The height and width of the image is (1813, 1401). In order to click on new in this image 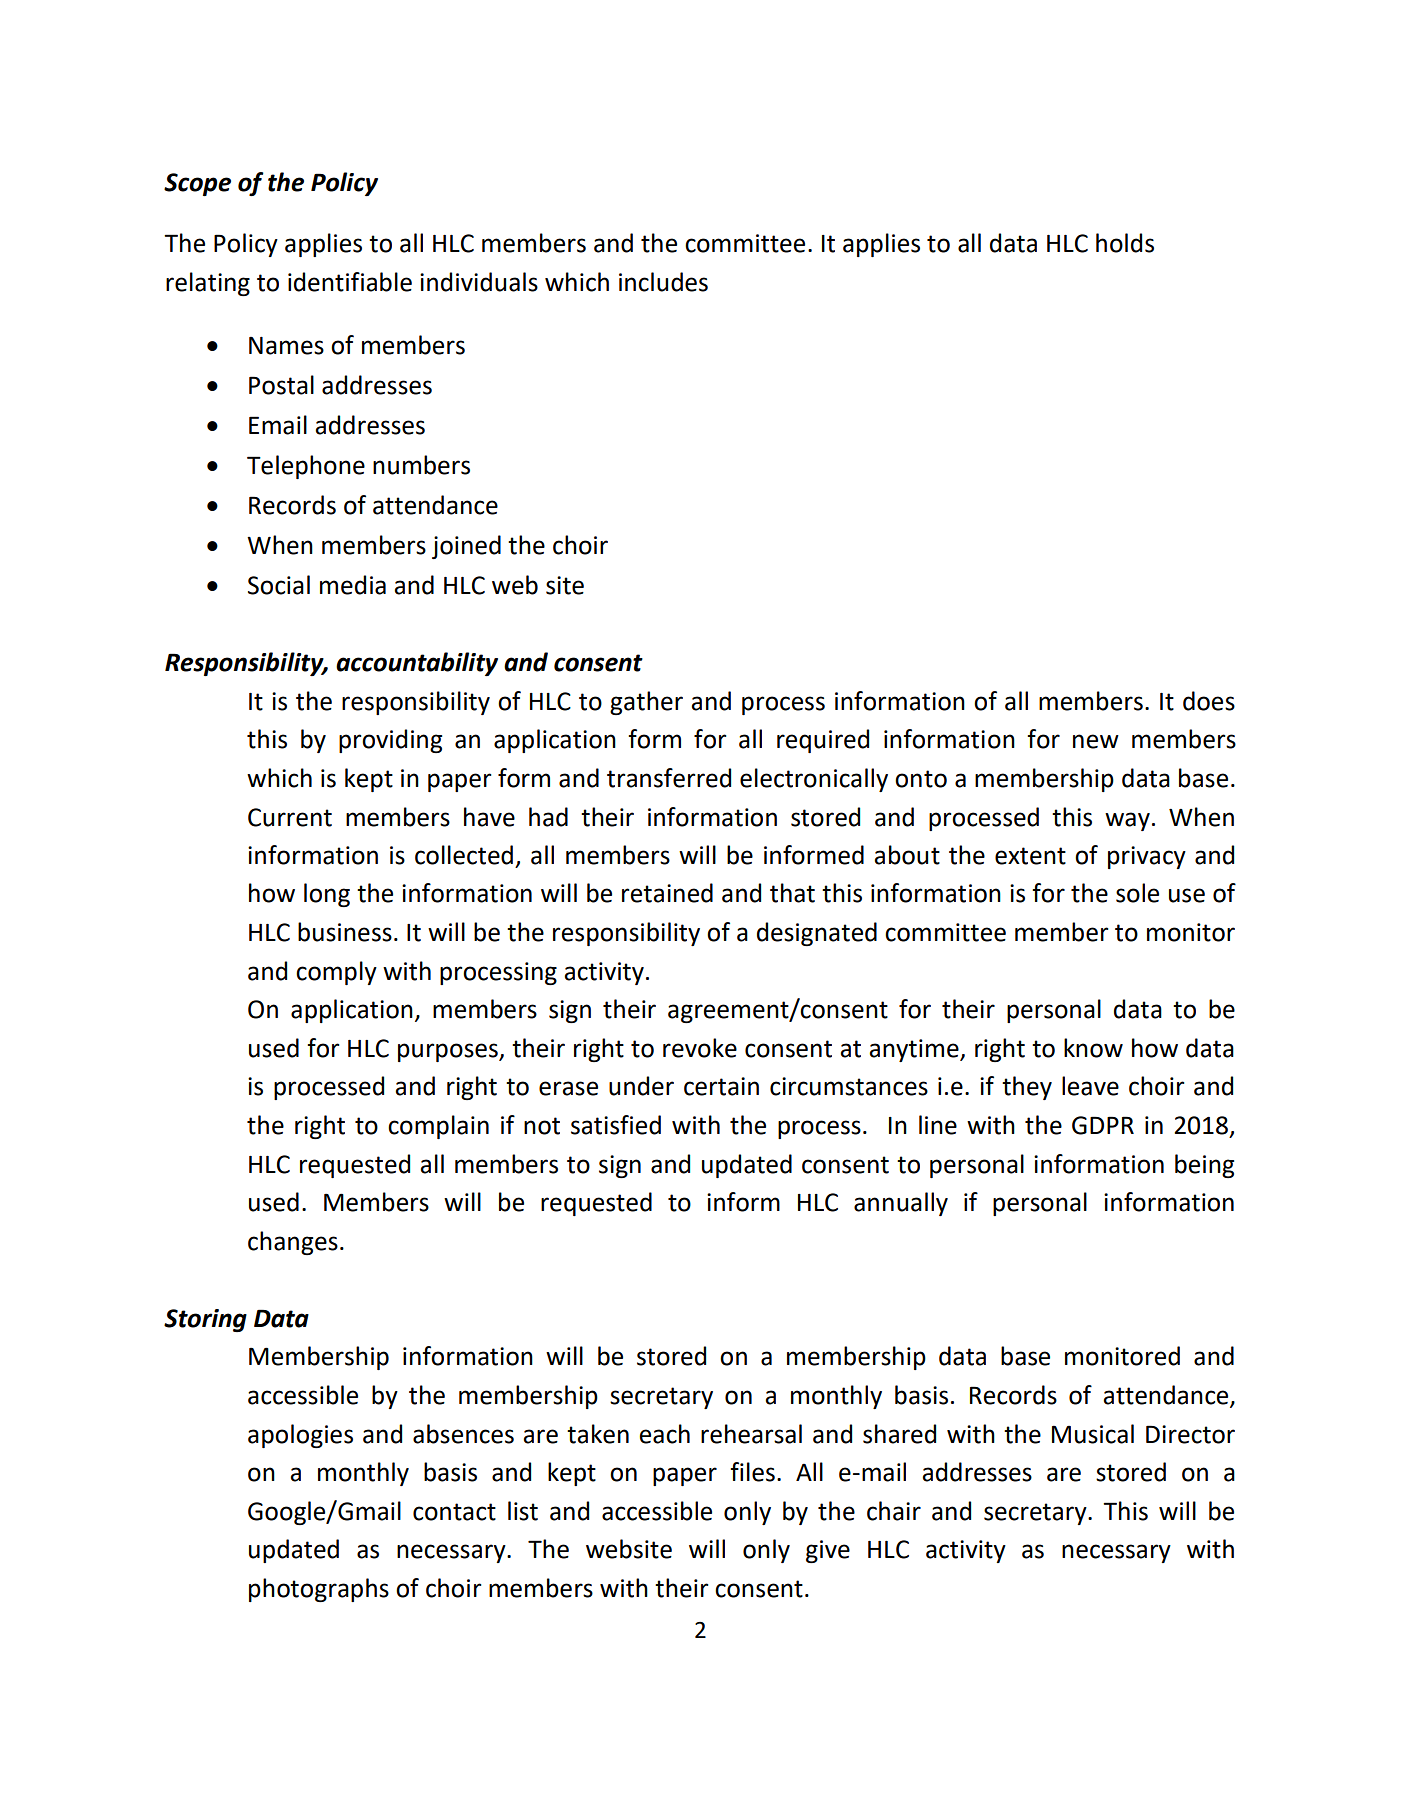, I will do `click(1096, 741)`.
